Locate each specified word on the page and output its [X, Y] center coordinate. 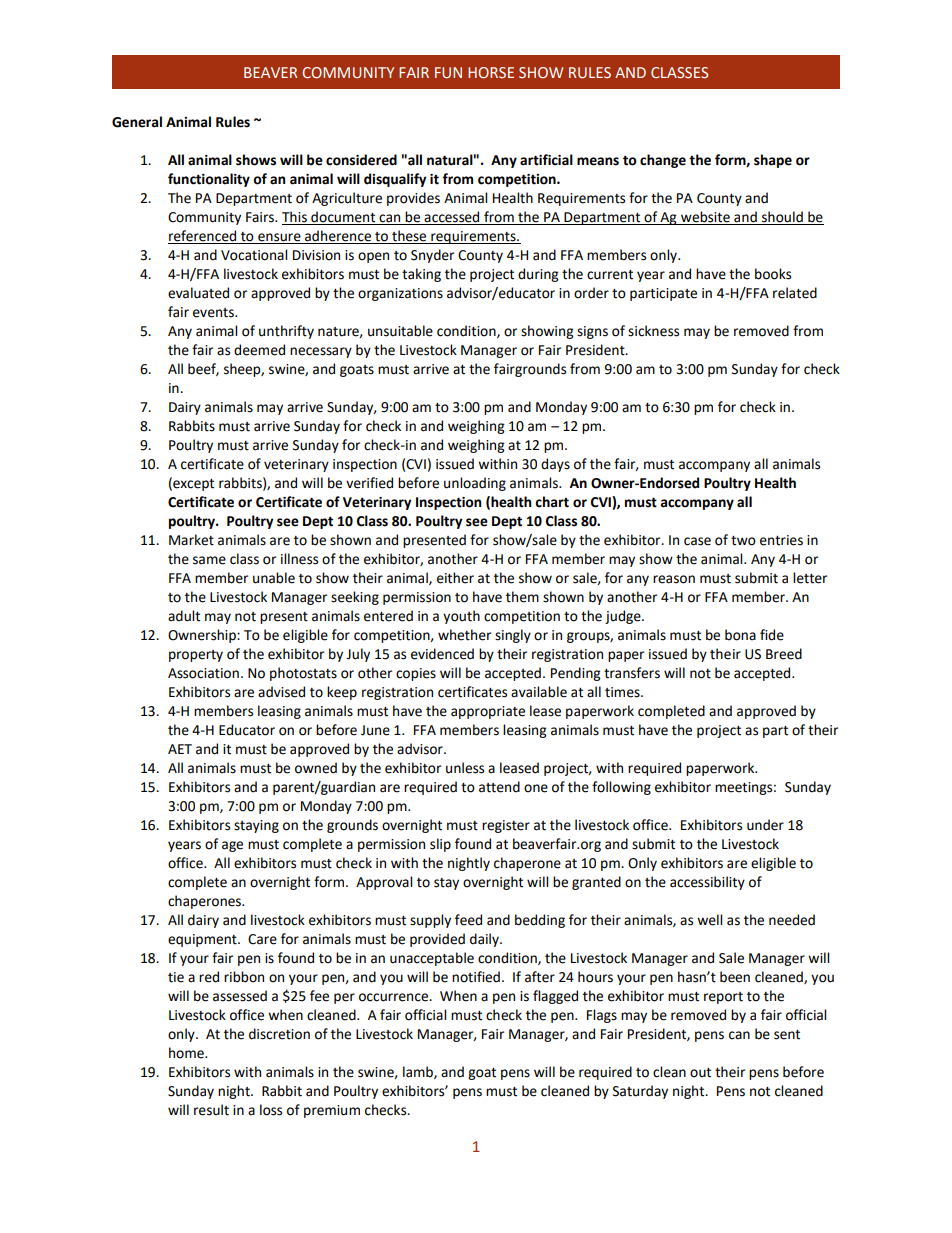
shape [773, 161]
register [506, 826]
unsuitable [400, 331]
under [765, 825]
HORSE [491, 72]
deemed [259, 350]
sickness [653, 331]
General [137, 122]
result [211, 1110]
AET [180, 749]
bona [740, 635]
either [455, 578]
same [209, 560]
